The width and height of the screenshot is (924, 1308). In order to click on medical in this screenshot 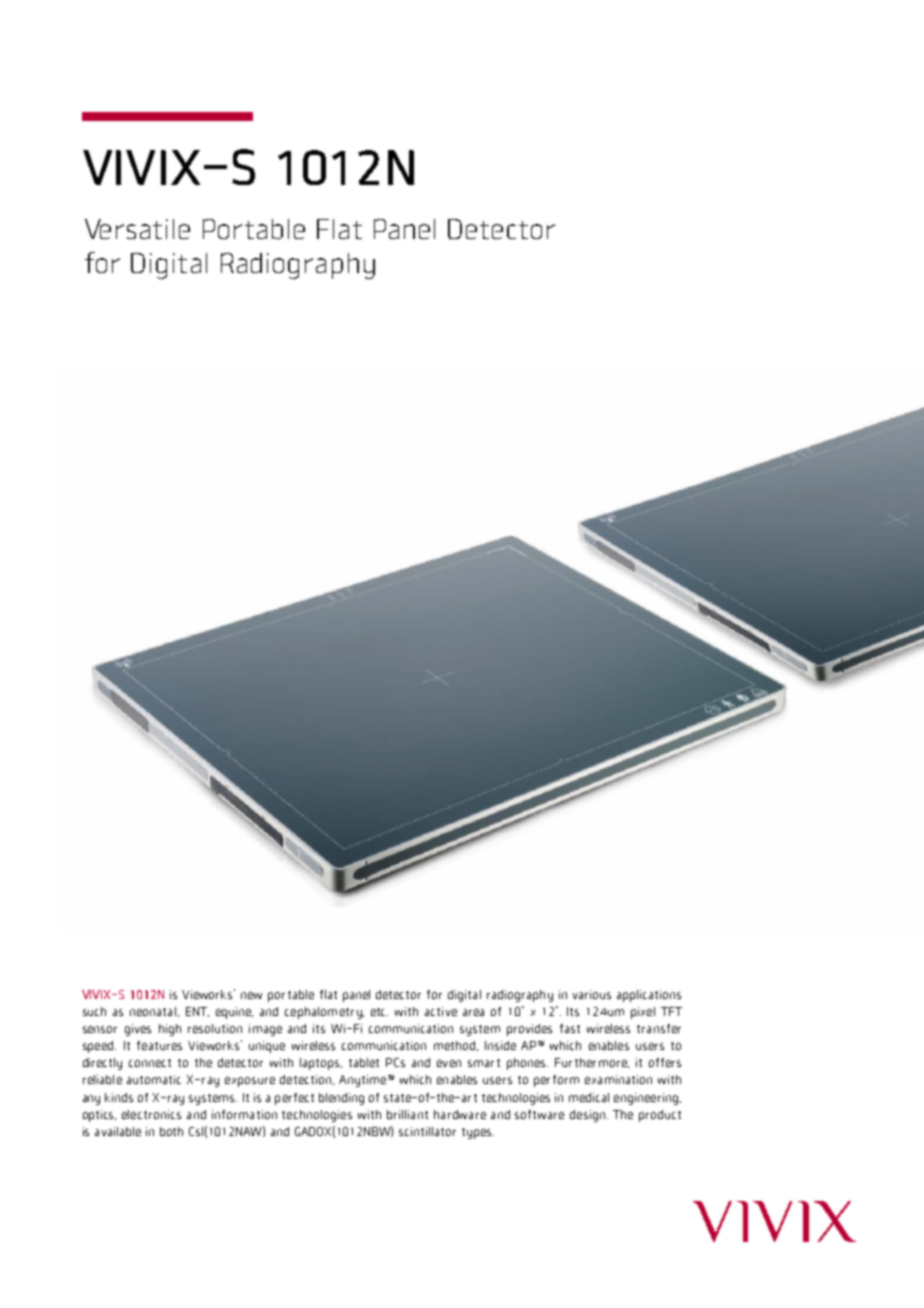, I will do `click(589, 1097)`.
